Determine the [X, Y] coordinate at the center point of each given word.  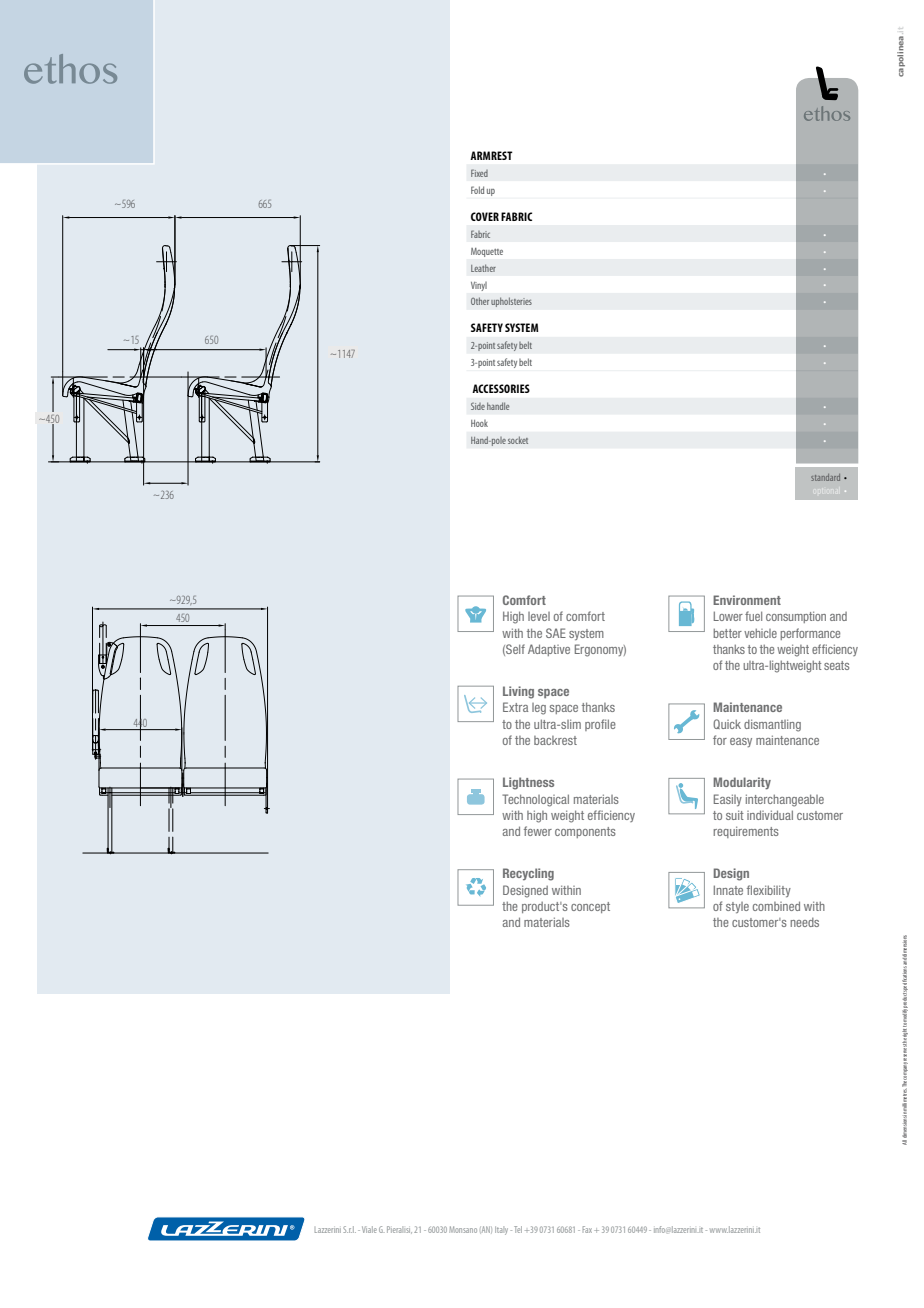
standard [825, 477]
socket [518, 440]
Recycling [528, 874]
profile [600, 725]
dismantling [772, 725]
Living [518, 692]
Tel [518, 1229]
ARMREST [491, 155]
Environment [747, 600]
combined [776, 906]
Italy [501, 1230]
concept [590, 907]
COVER [485, 216]
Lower [728, 616]
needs [804, 922]
